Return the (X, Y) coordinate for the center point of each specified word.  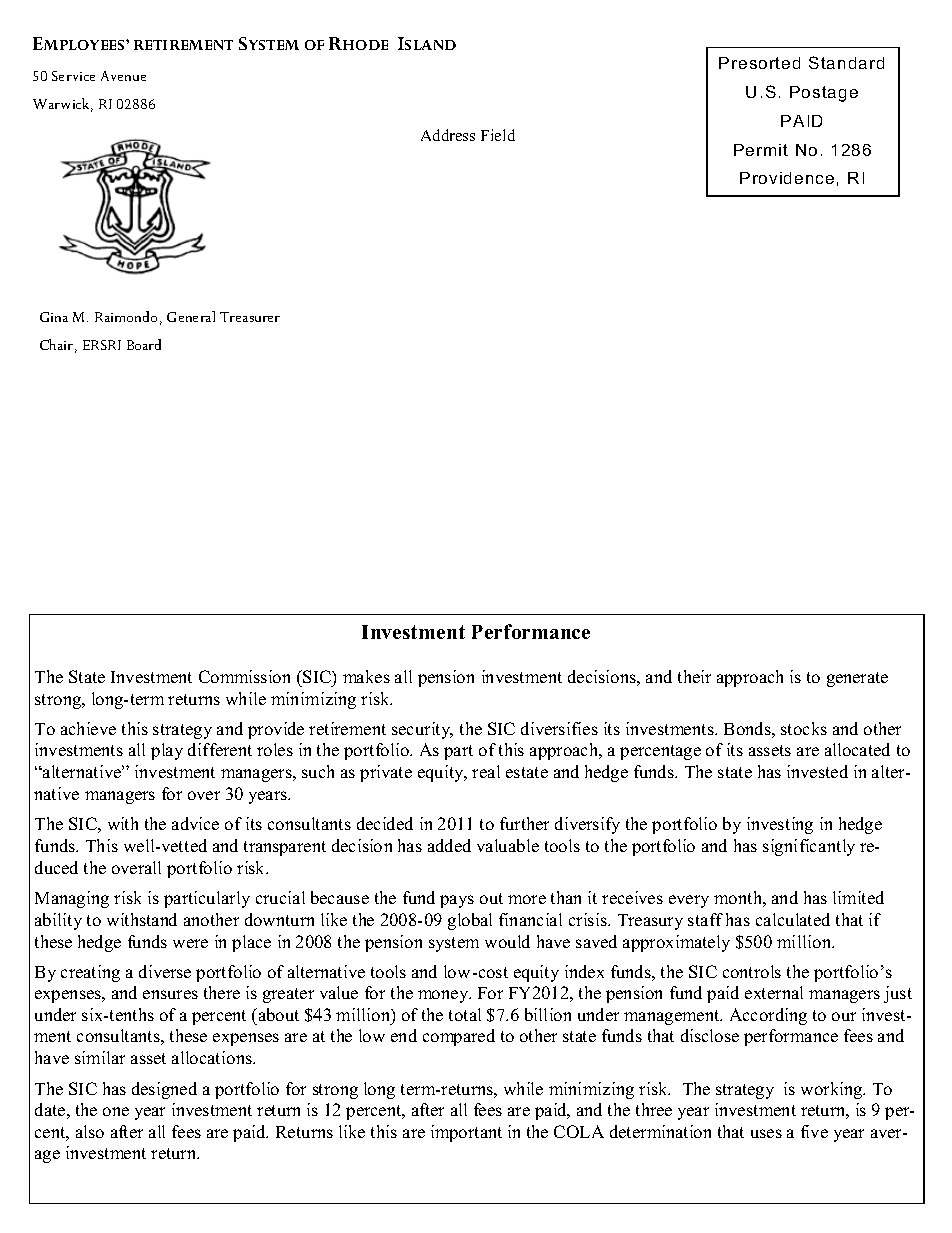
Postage (824, 94)
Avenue (123, 76)
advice (195, 823)
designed (164, 1090)
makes (366, 676)
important (466, 1133)
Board (144, 344)
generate (857, 679)
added (449, 845)
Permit (761, 150)
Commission (244, 676)
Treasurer (250, 317)
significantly (809, 847)
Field (498, 135)
